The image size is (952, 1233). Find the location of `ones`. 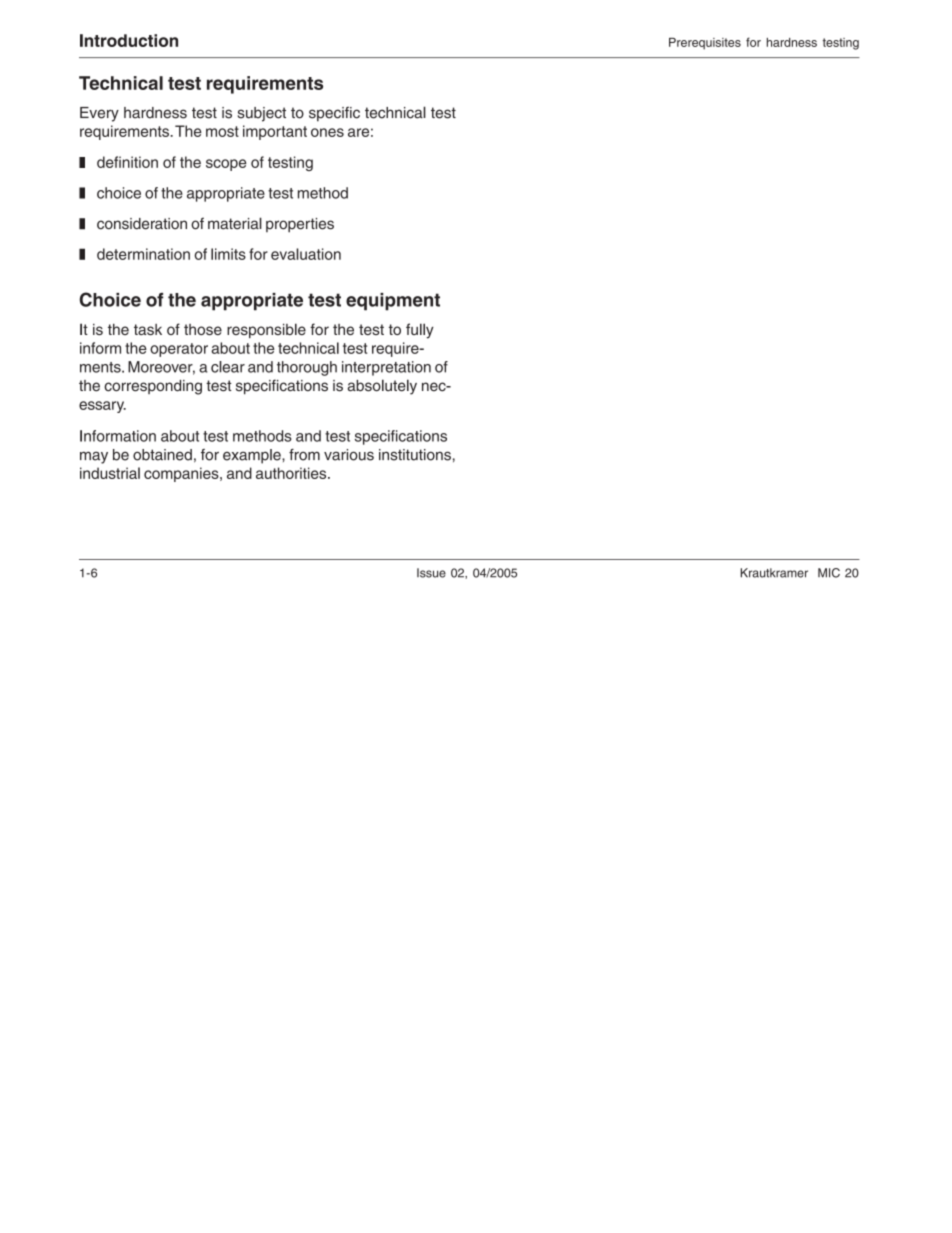

ones is located at coordinates (327, 132).
